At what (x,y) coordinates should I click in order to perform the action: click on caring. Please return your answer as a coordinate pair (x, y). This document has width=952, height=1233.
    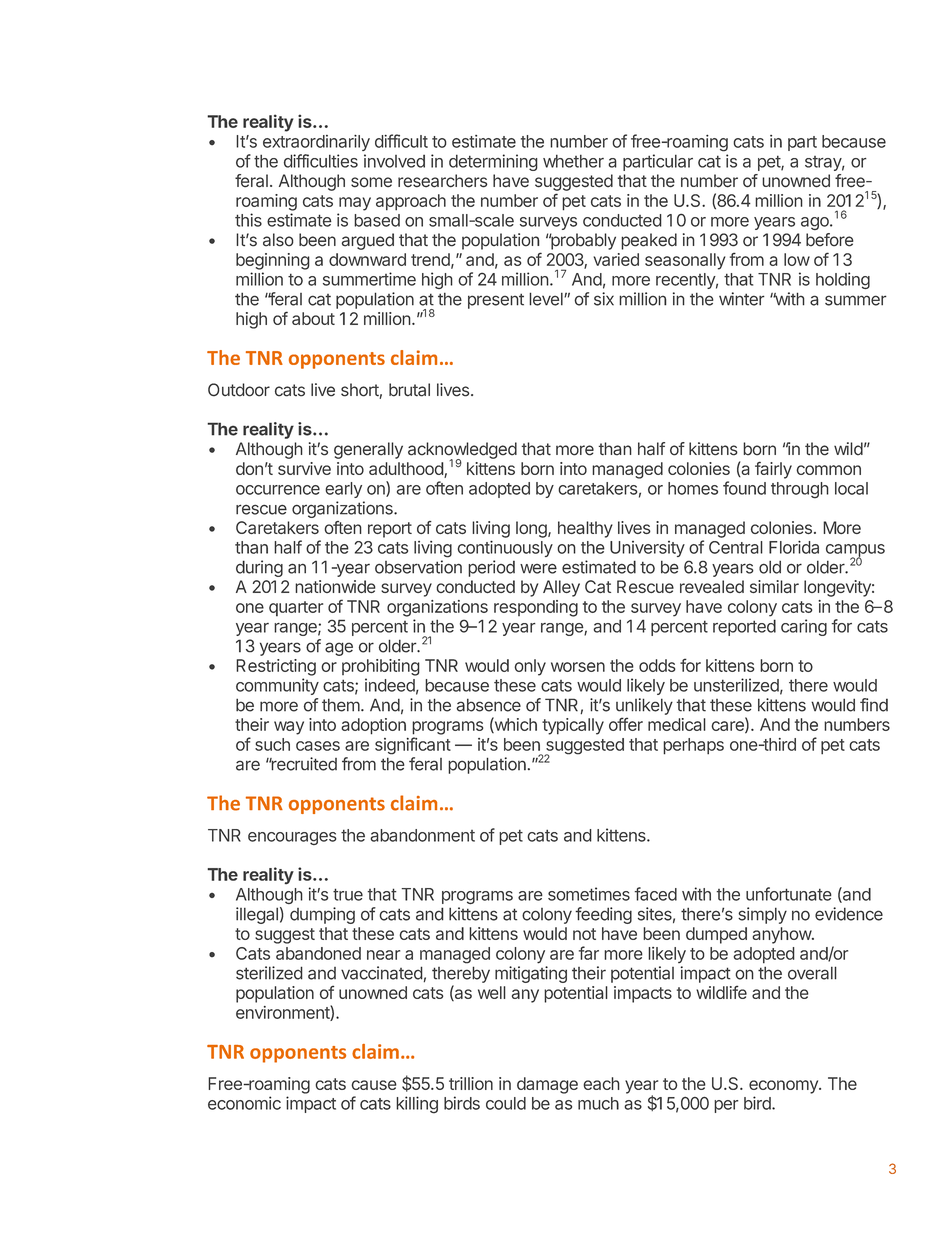
    Looking at the image, I should click on (804, 627).
